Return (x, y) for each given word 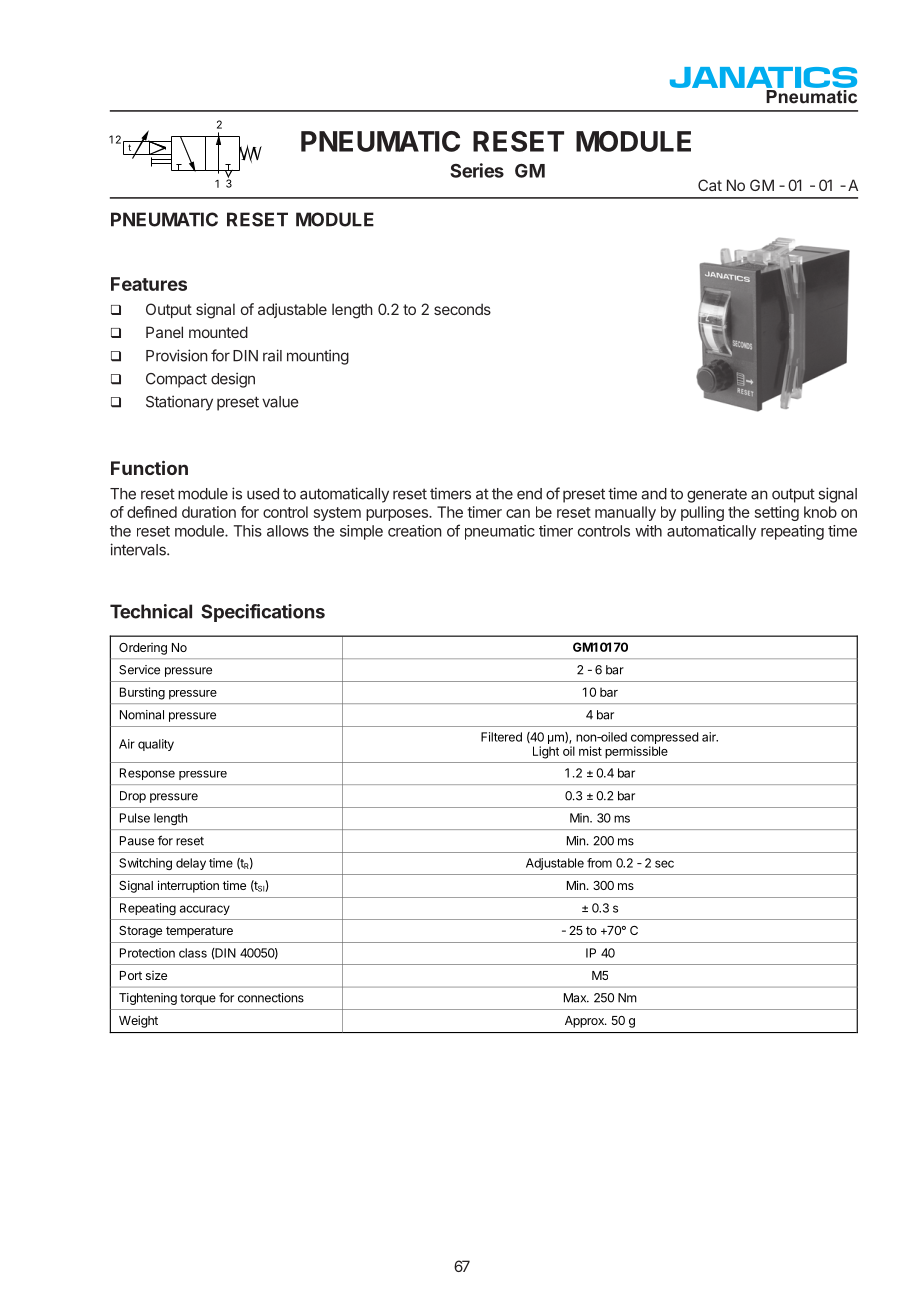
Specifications (263, 613)
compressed (664, 738)
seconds (462, 309)
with (648, 531)
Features (149, 284)
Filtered (501, 737)
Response (147, 774)
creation (415, 531)
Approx (585, 1022)
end (529, 494)
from (599, 863)
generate (717, 495)
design (233, 380)
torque (198, 999)
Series (477, 170)
